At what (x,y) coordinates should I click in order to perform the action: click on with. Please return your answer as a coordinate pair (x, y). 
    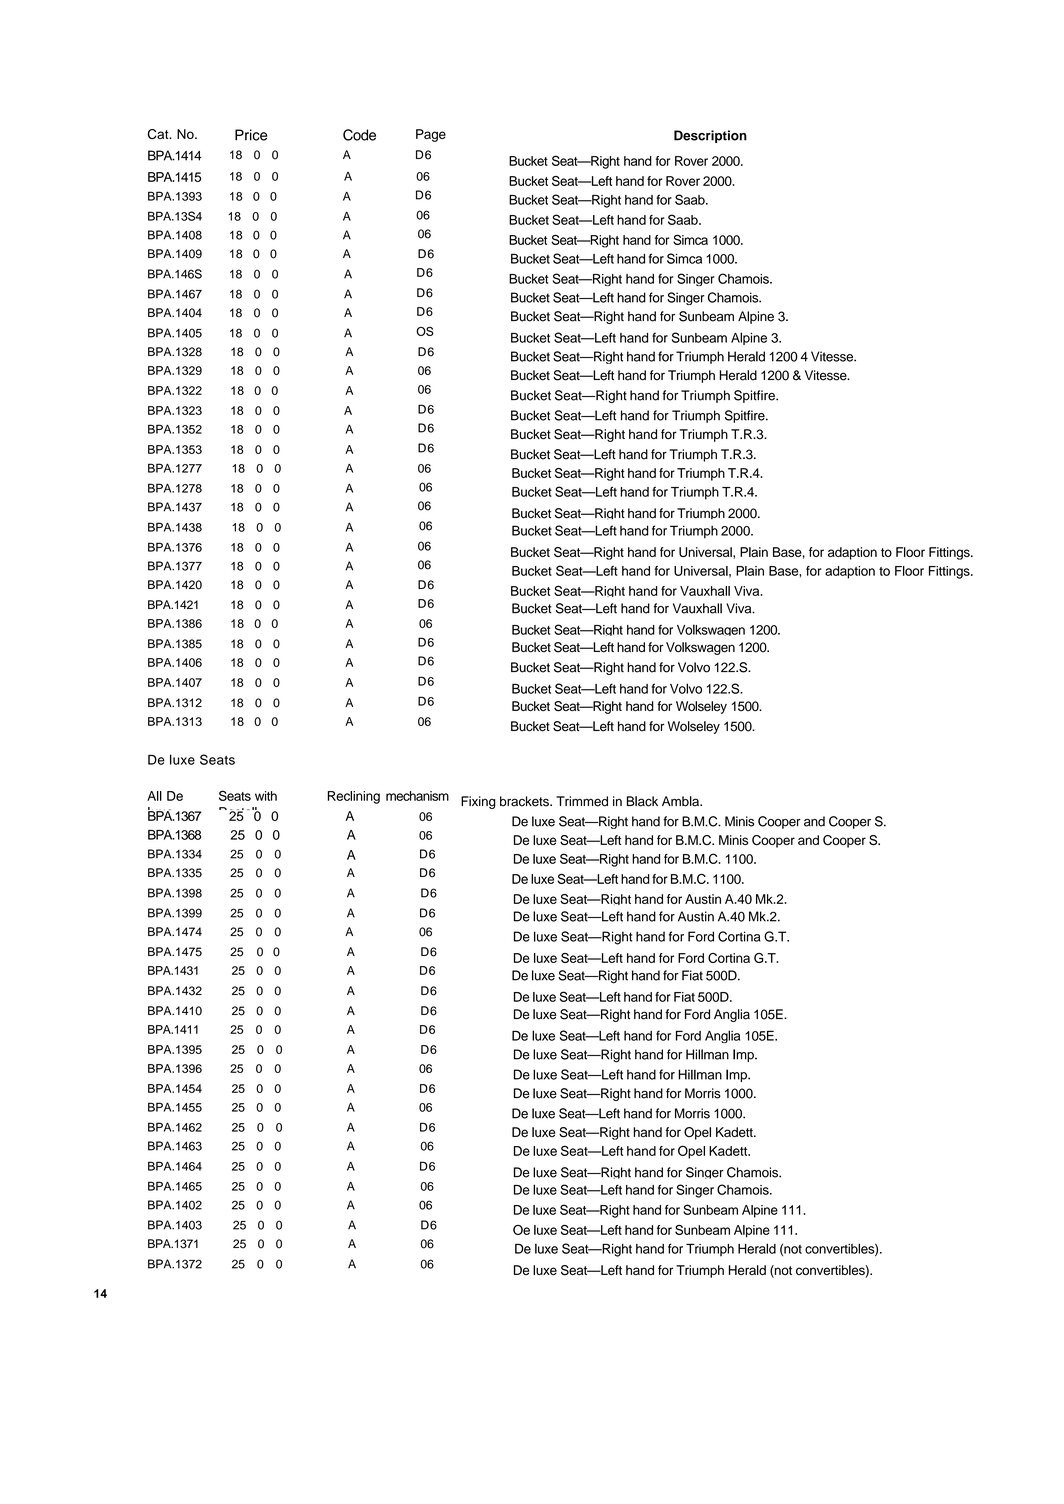
    Looking at the image, I should click on (266, 796).
